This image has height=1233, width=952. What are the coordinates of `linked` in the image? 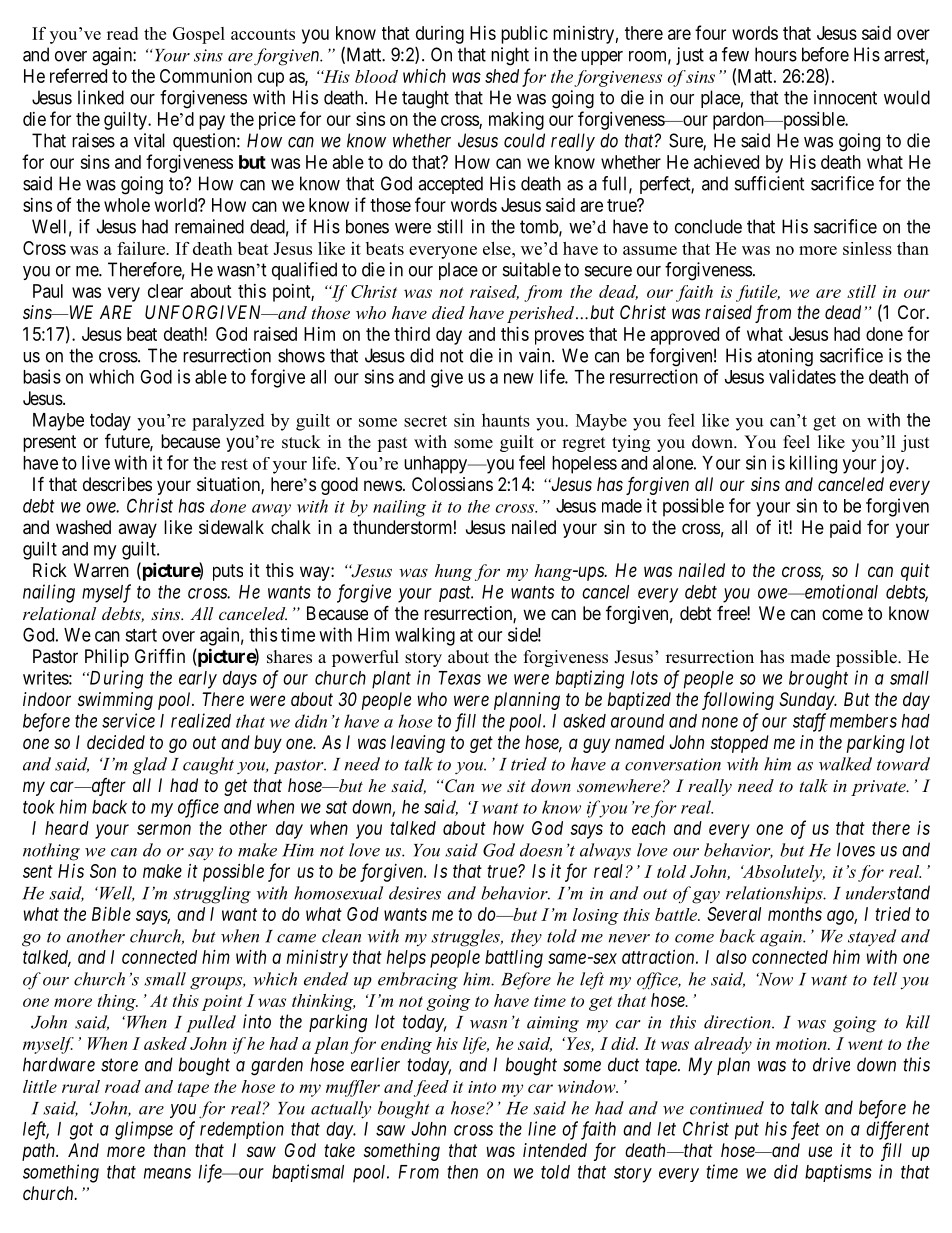 It's located at (101, 97).
